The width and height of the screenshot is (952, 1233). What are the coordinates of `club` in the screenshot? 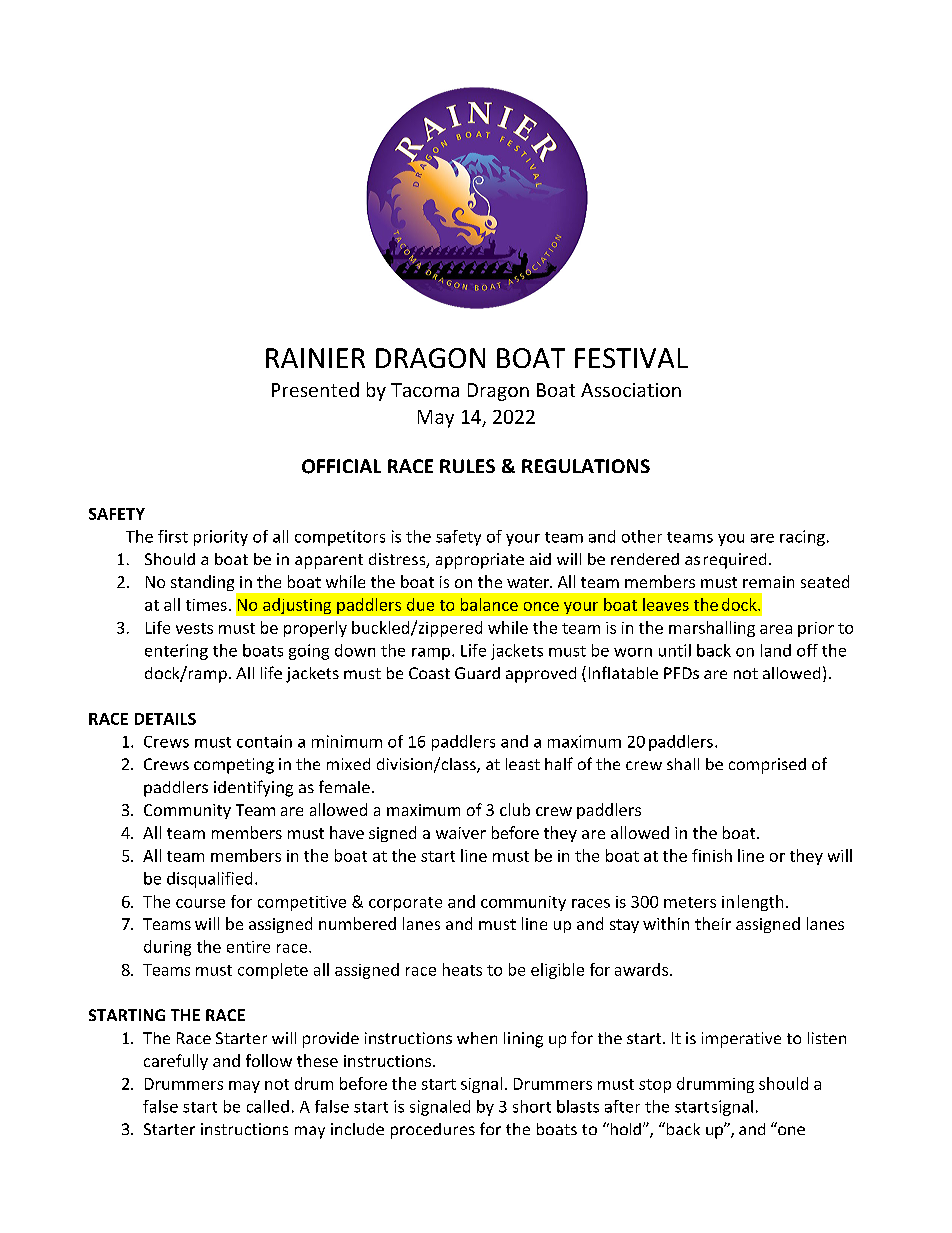 It's located at (515, 809).
